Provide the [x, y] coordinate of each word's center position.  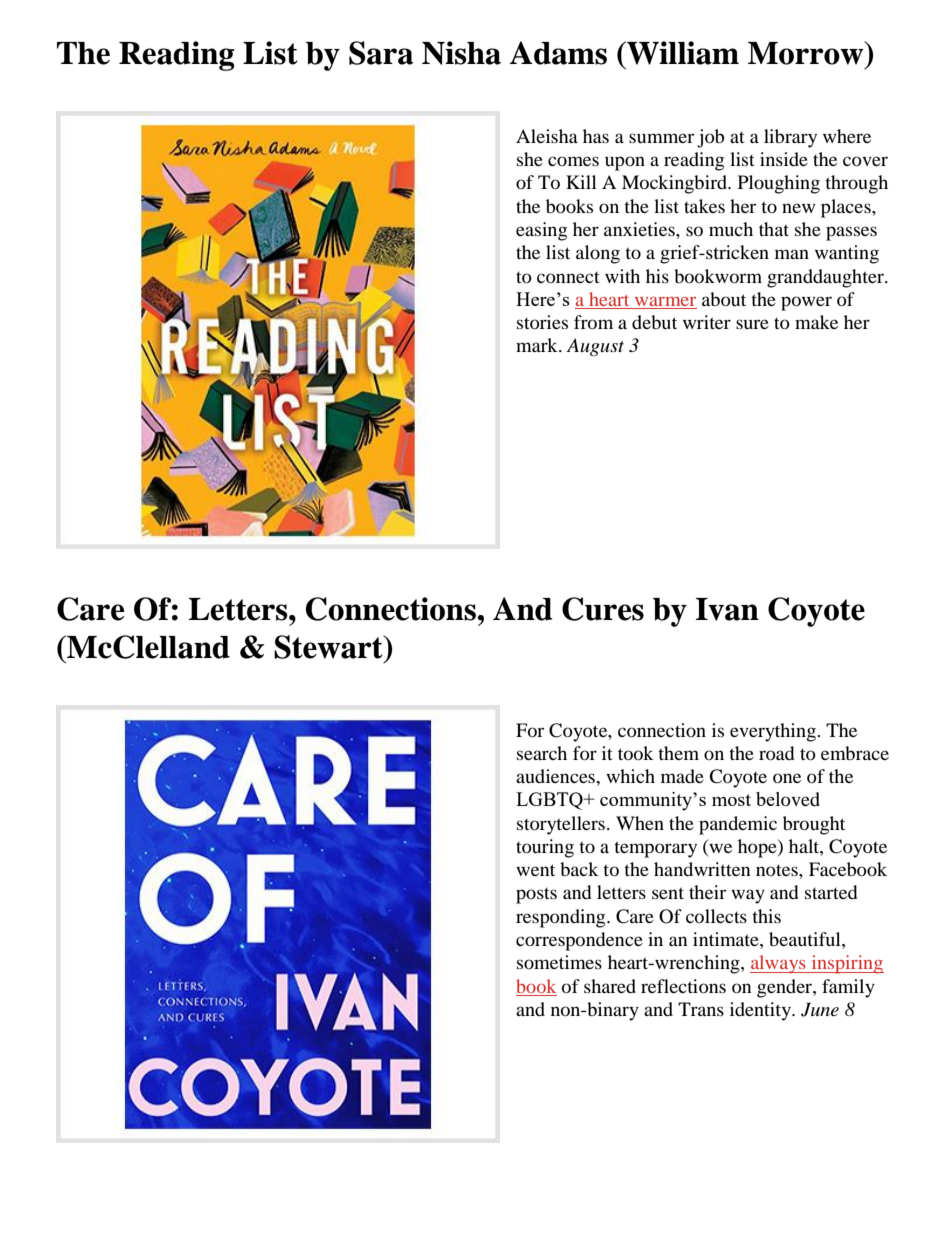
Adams [558, 53]
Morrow [807, 53]
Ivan [727, 609]
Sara [381, 53]
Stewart [329, 647]
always [779, 964]
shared [610, 986]
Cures [603, 609]
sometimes [559, 962]
